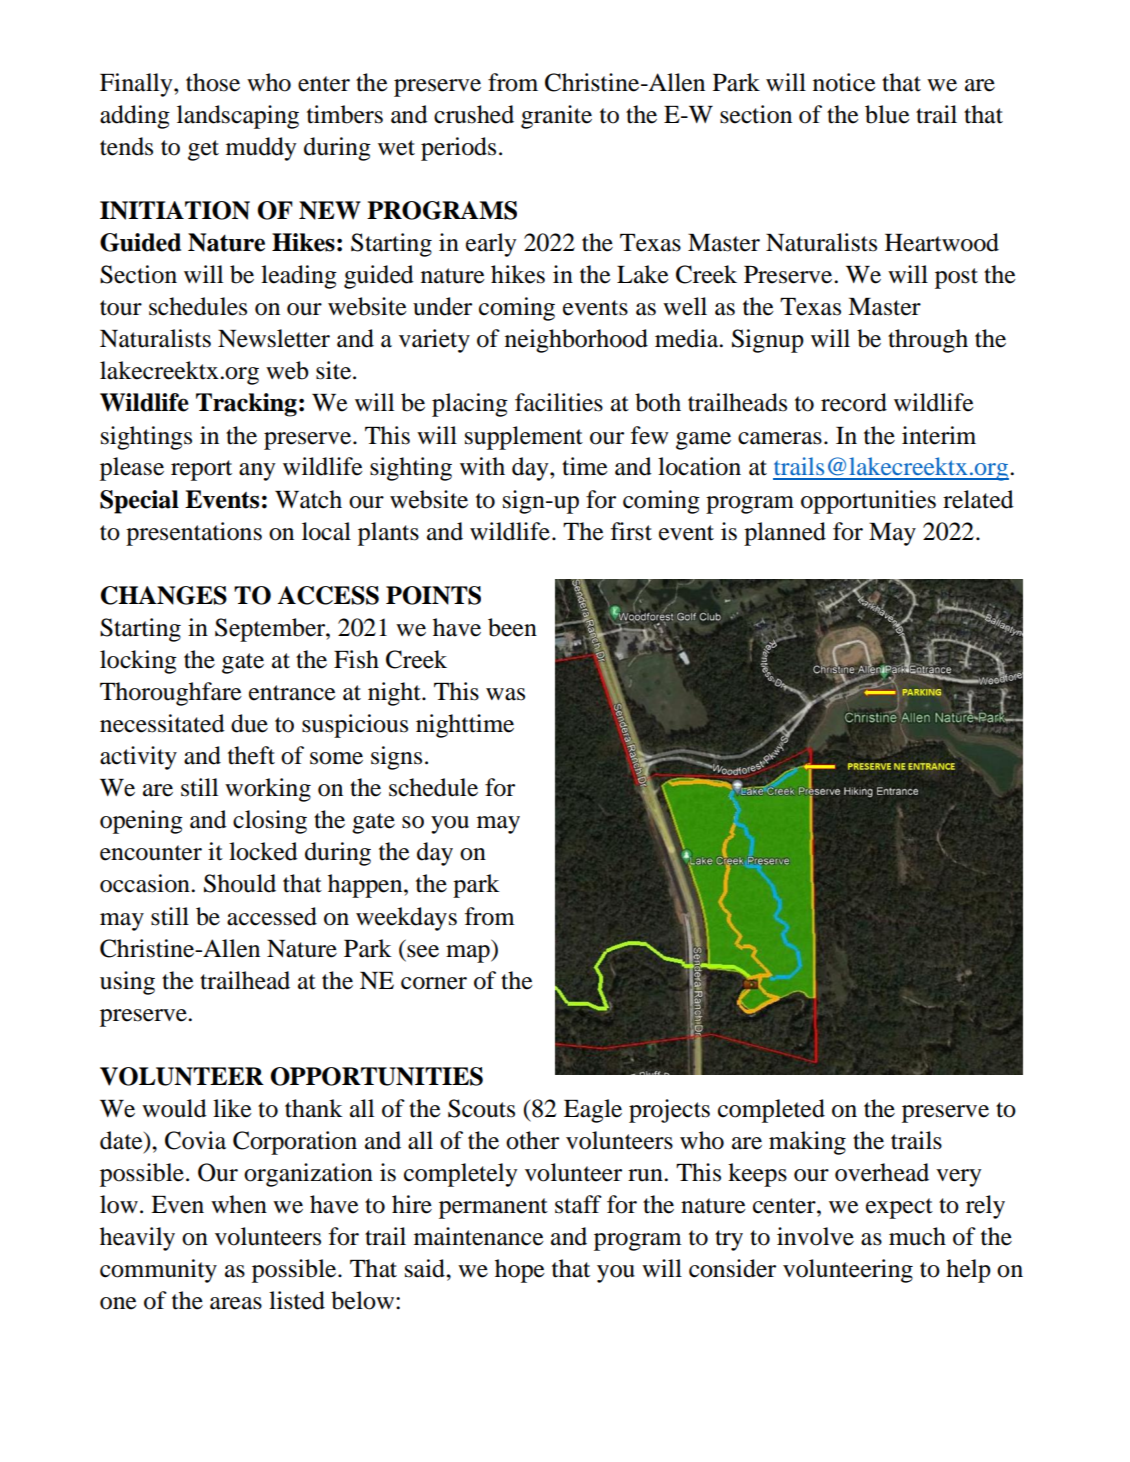  I want to click on areas, so click(236, 1303).
